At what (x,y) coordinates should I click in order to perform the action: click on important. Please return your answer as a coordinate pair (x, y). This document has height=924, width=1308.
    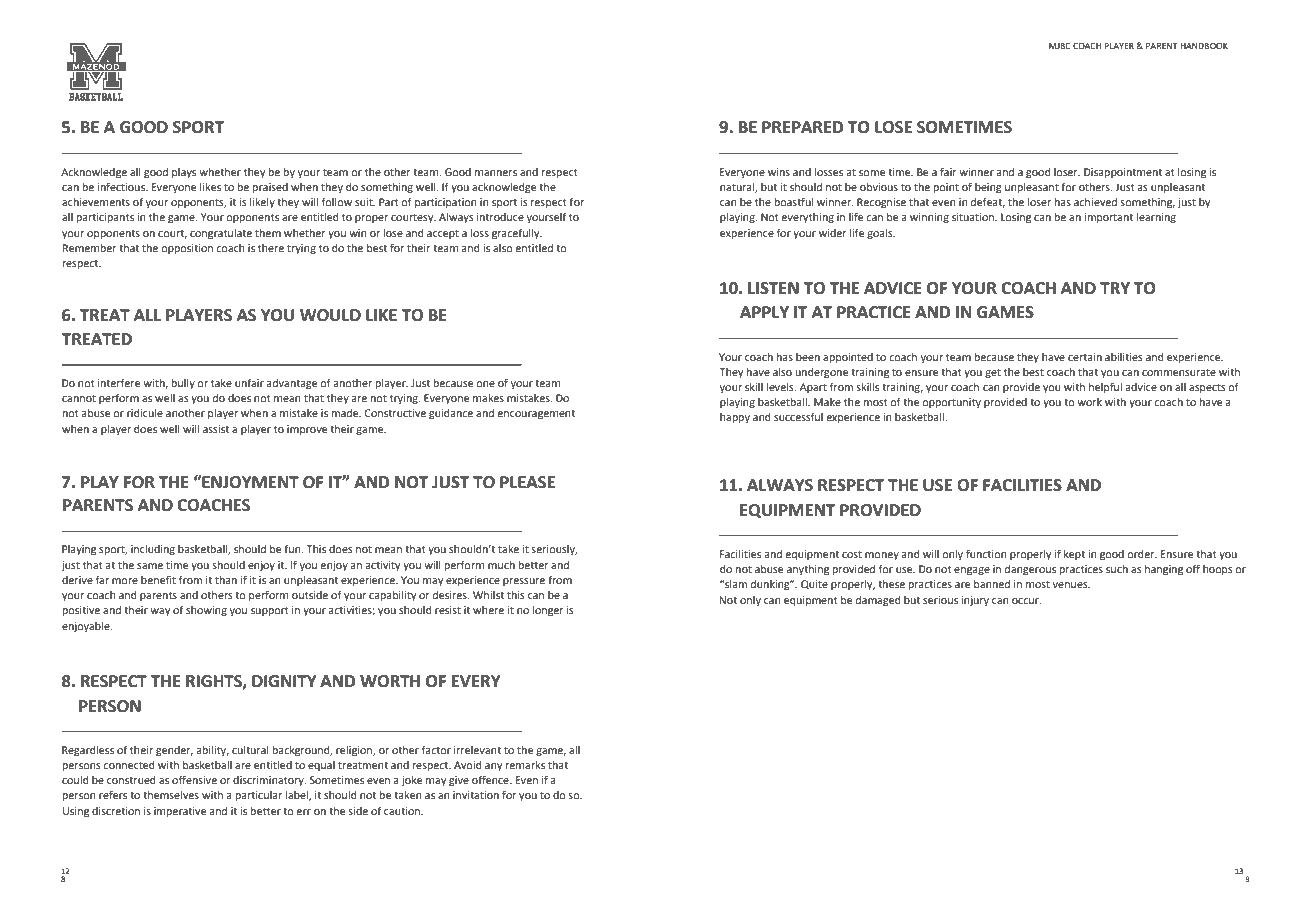
    Looking at the image, I should click on (1108, 218).
